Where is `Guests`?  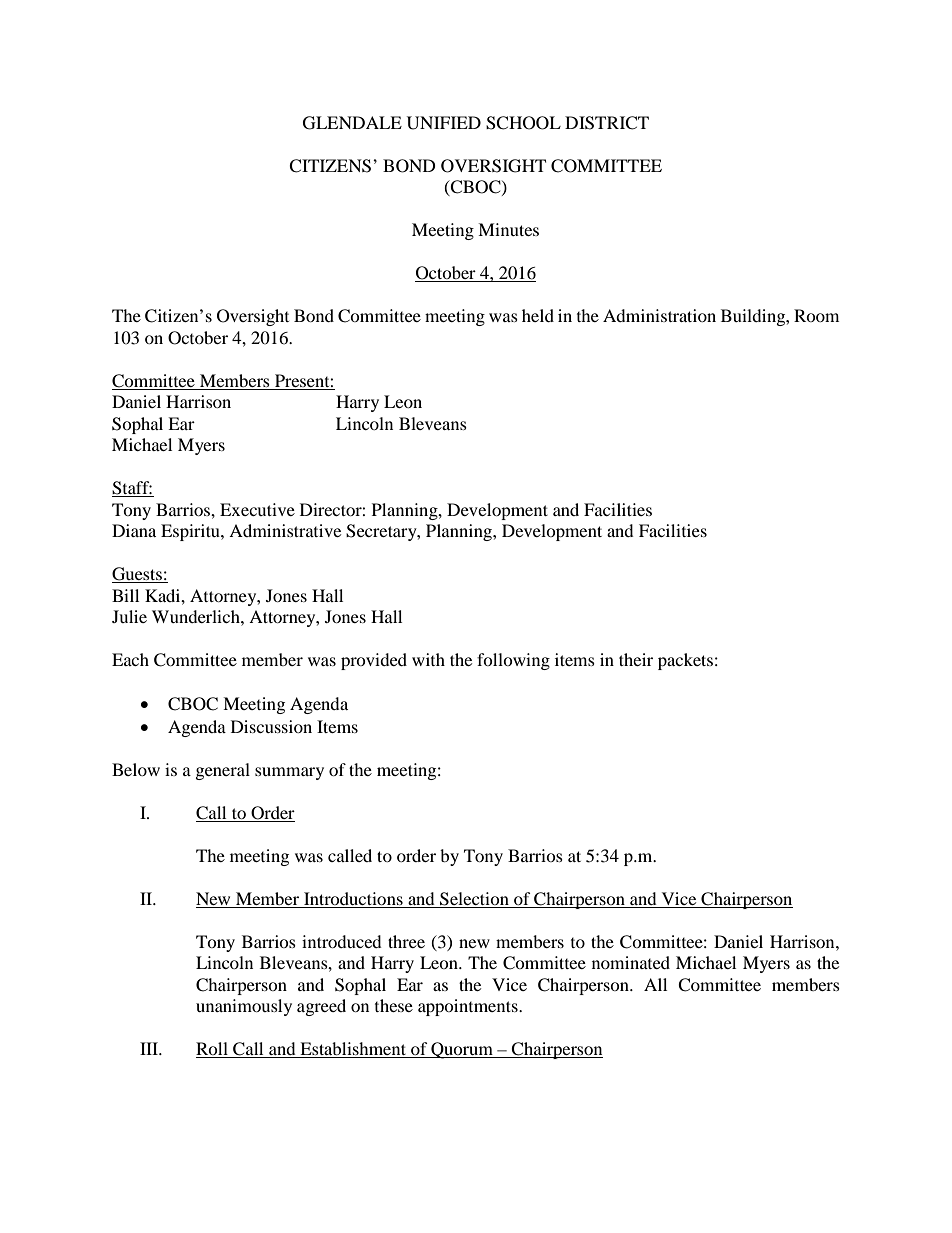 Guests is located at coordinates (138, 575).
